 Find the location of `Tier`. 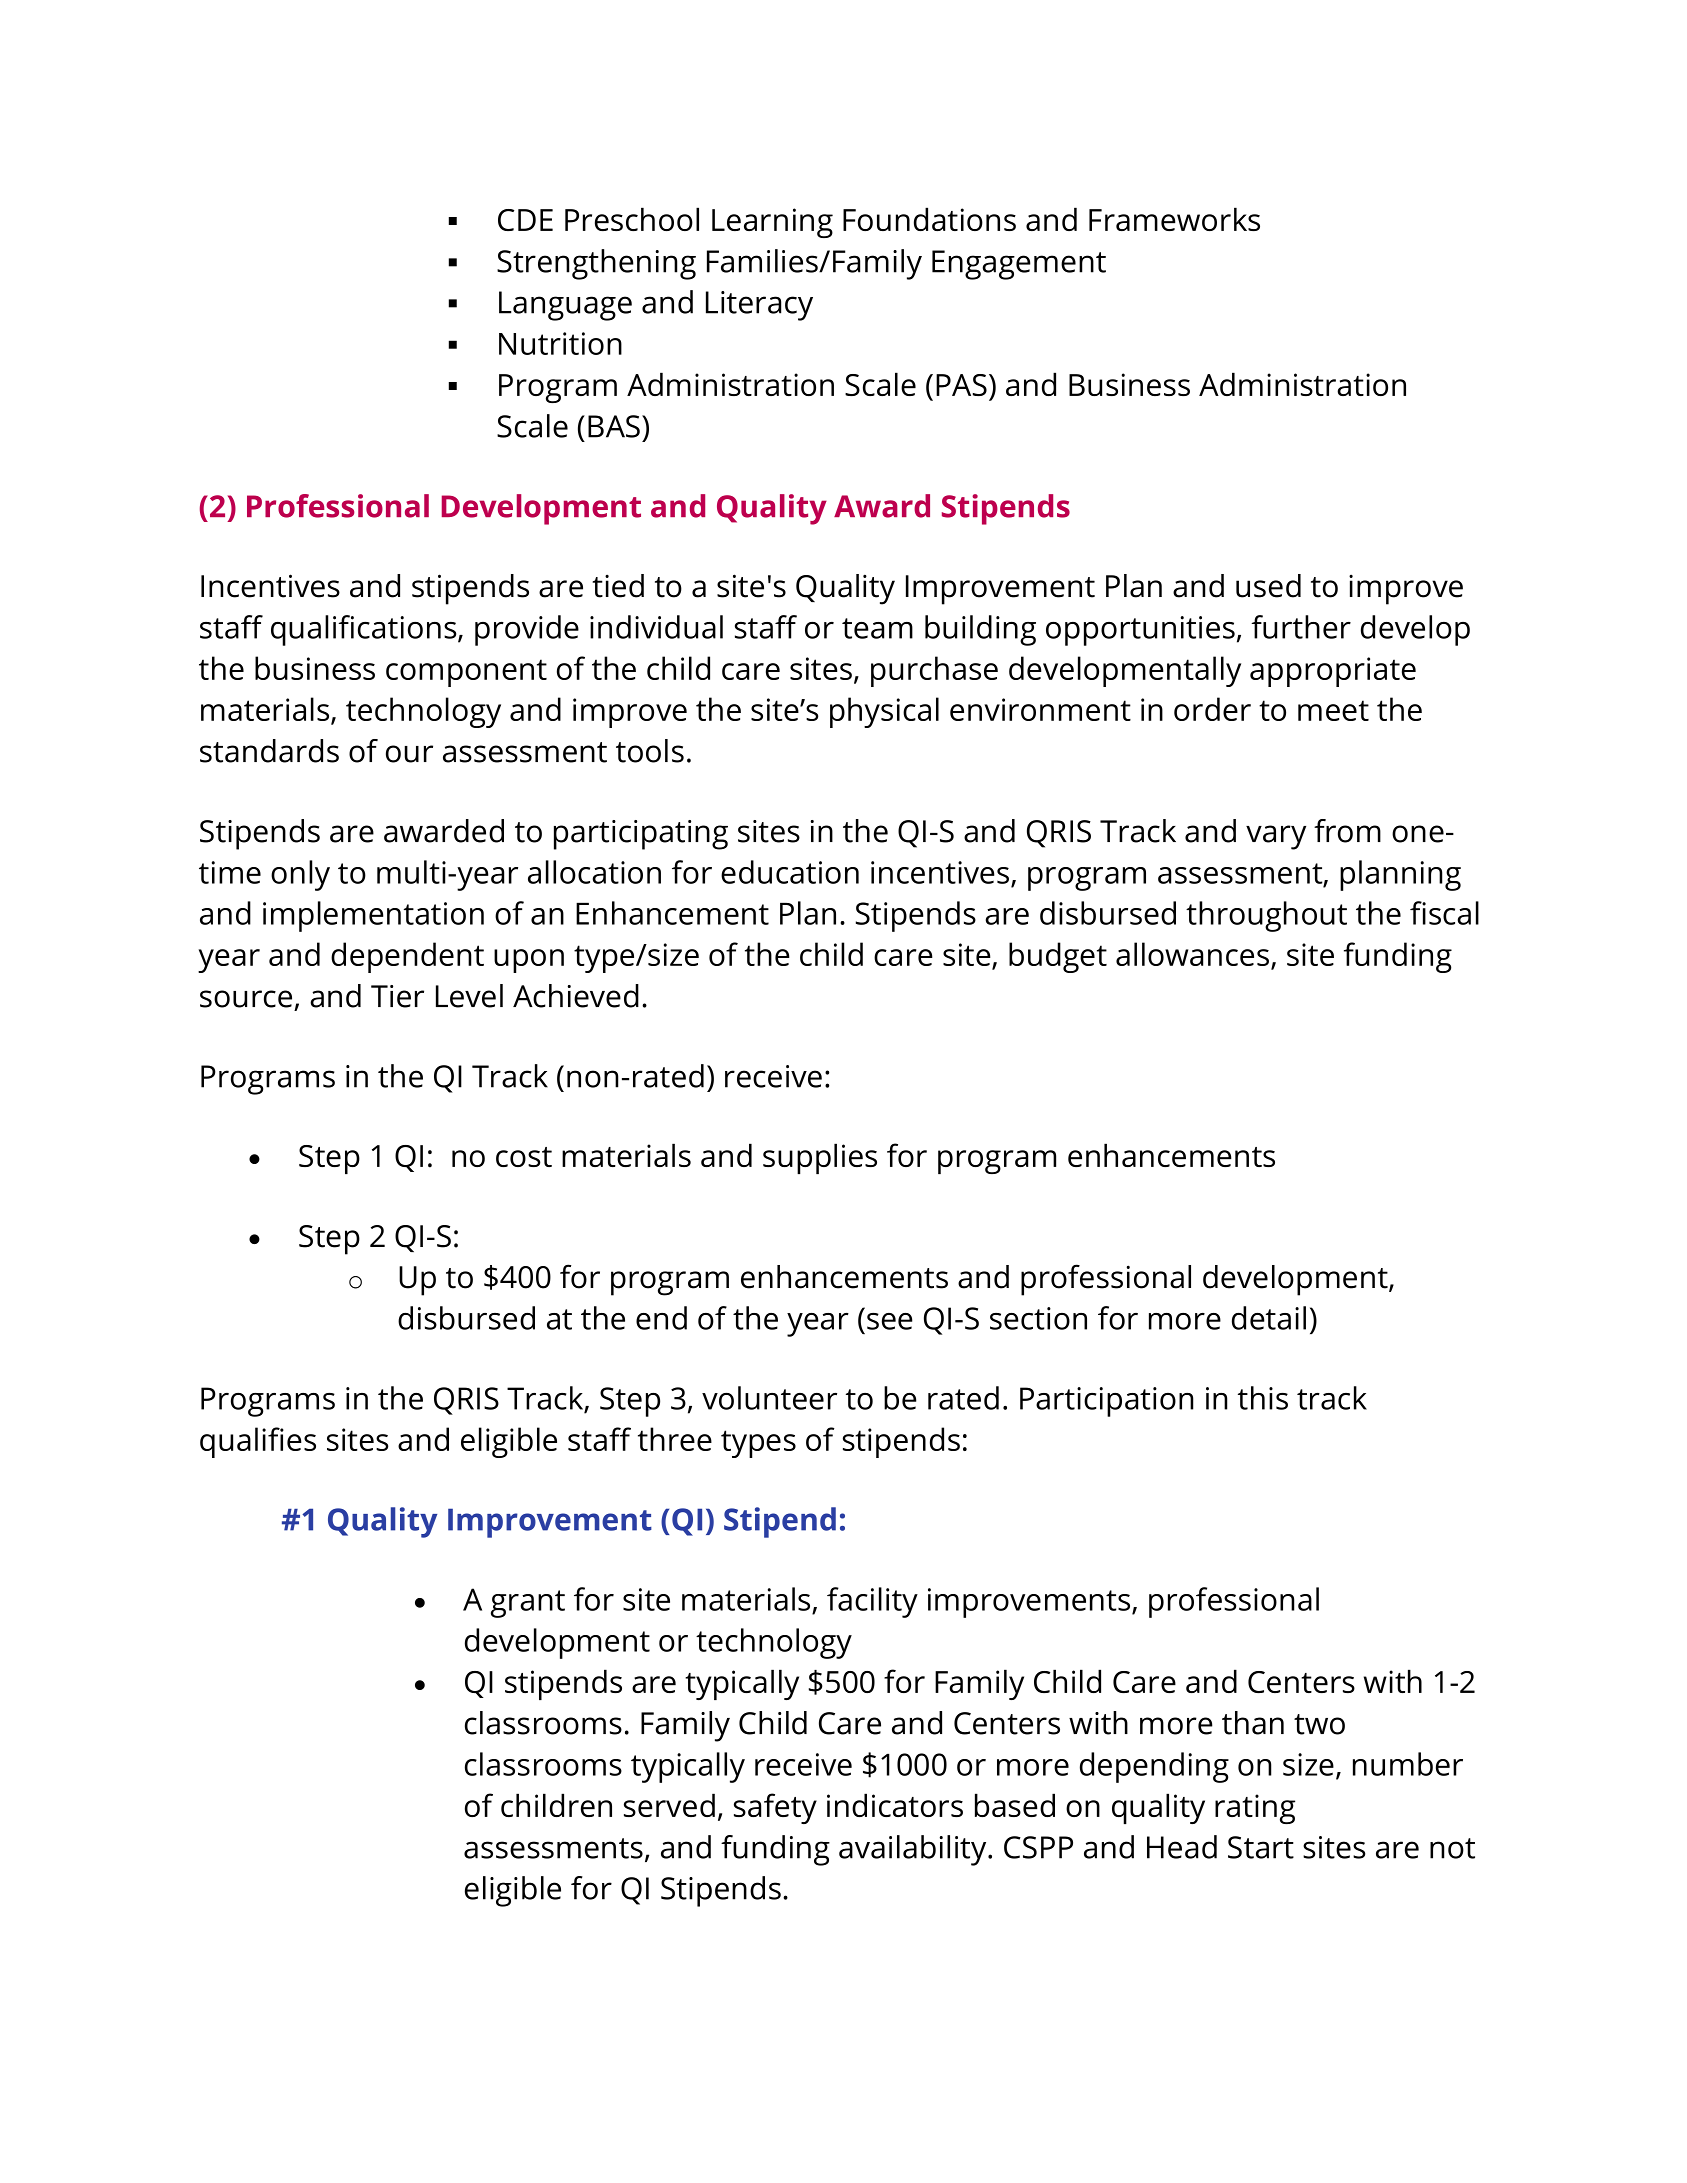

Tier is located at coordinates (397, 996).
